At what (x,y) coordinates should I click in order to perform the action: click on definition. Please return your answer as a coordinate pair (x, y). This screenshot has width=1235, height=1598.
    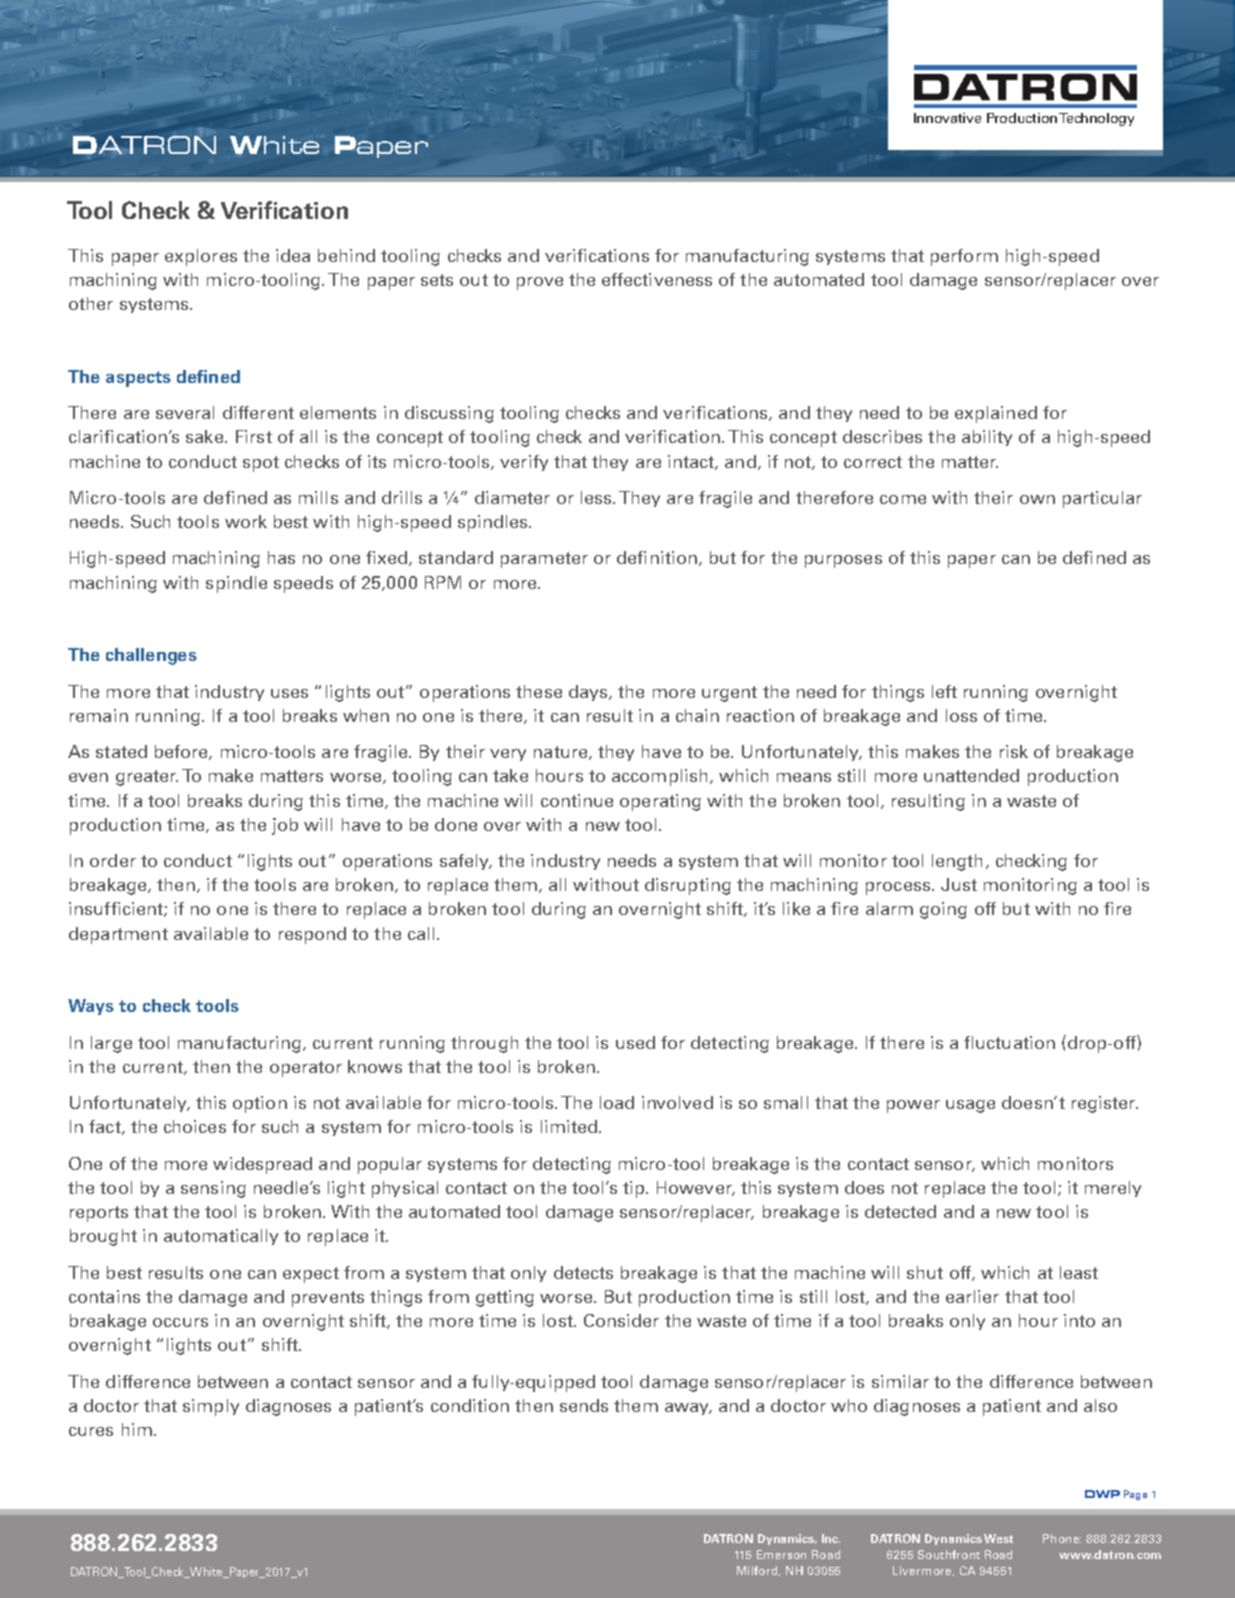
    Looking at the image, I should click on (657, 557).
